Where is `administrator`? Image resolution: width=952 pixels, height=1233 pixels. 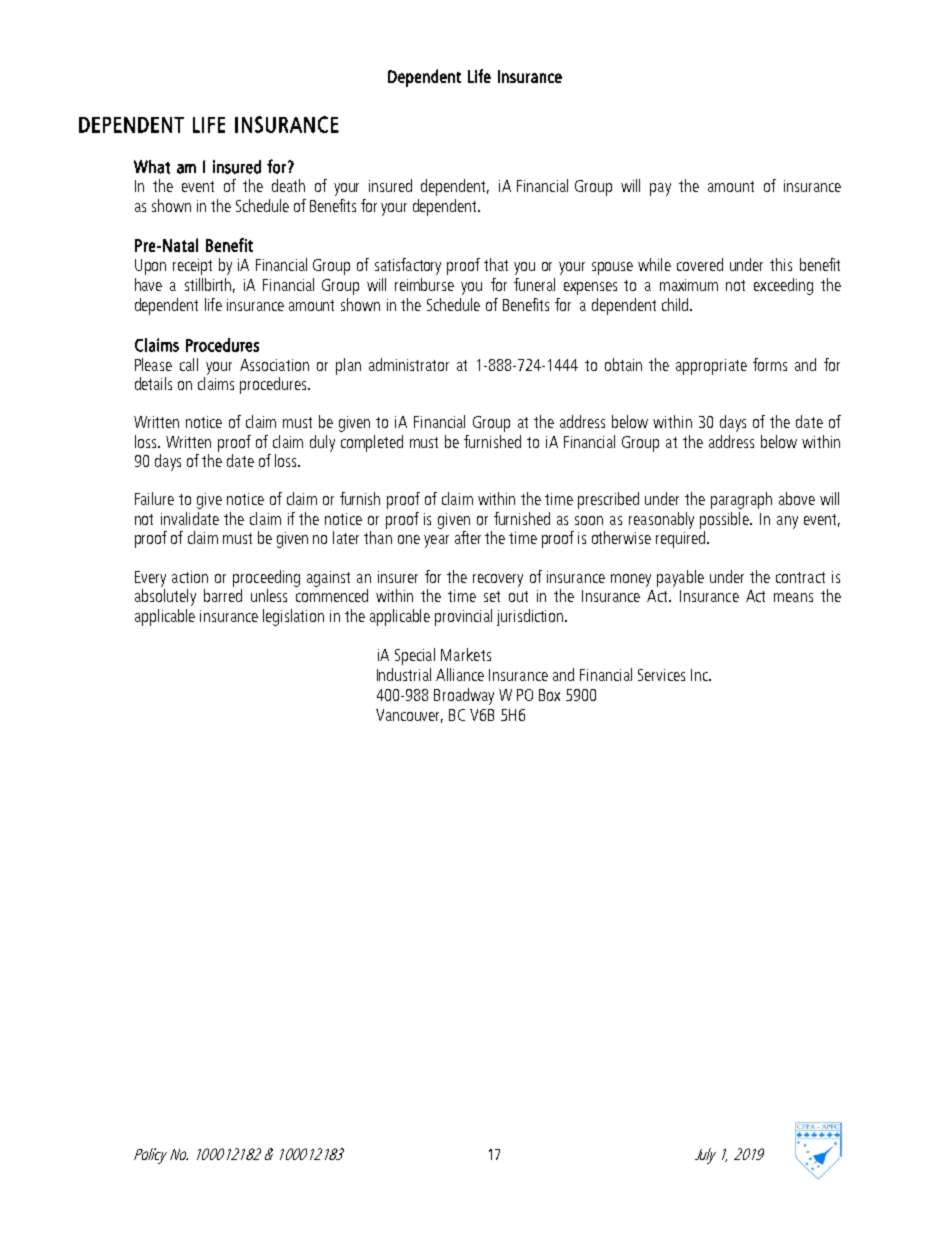 administrator is located at coordinates (409, 364).
